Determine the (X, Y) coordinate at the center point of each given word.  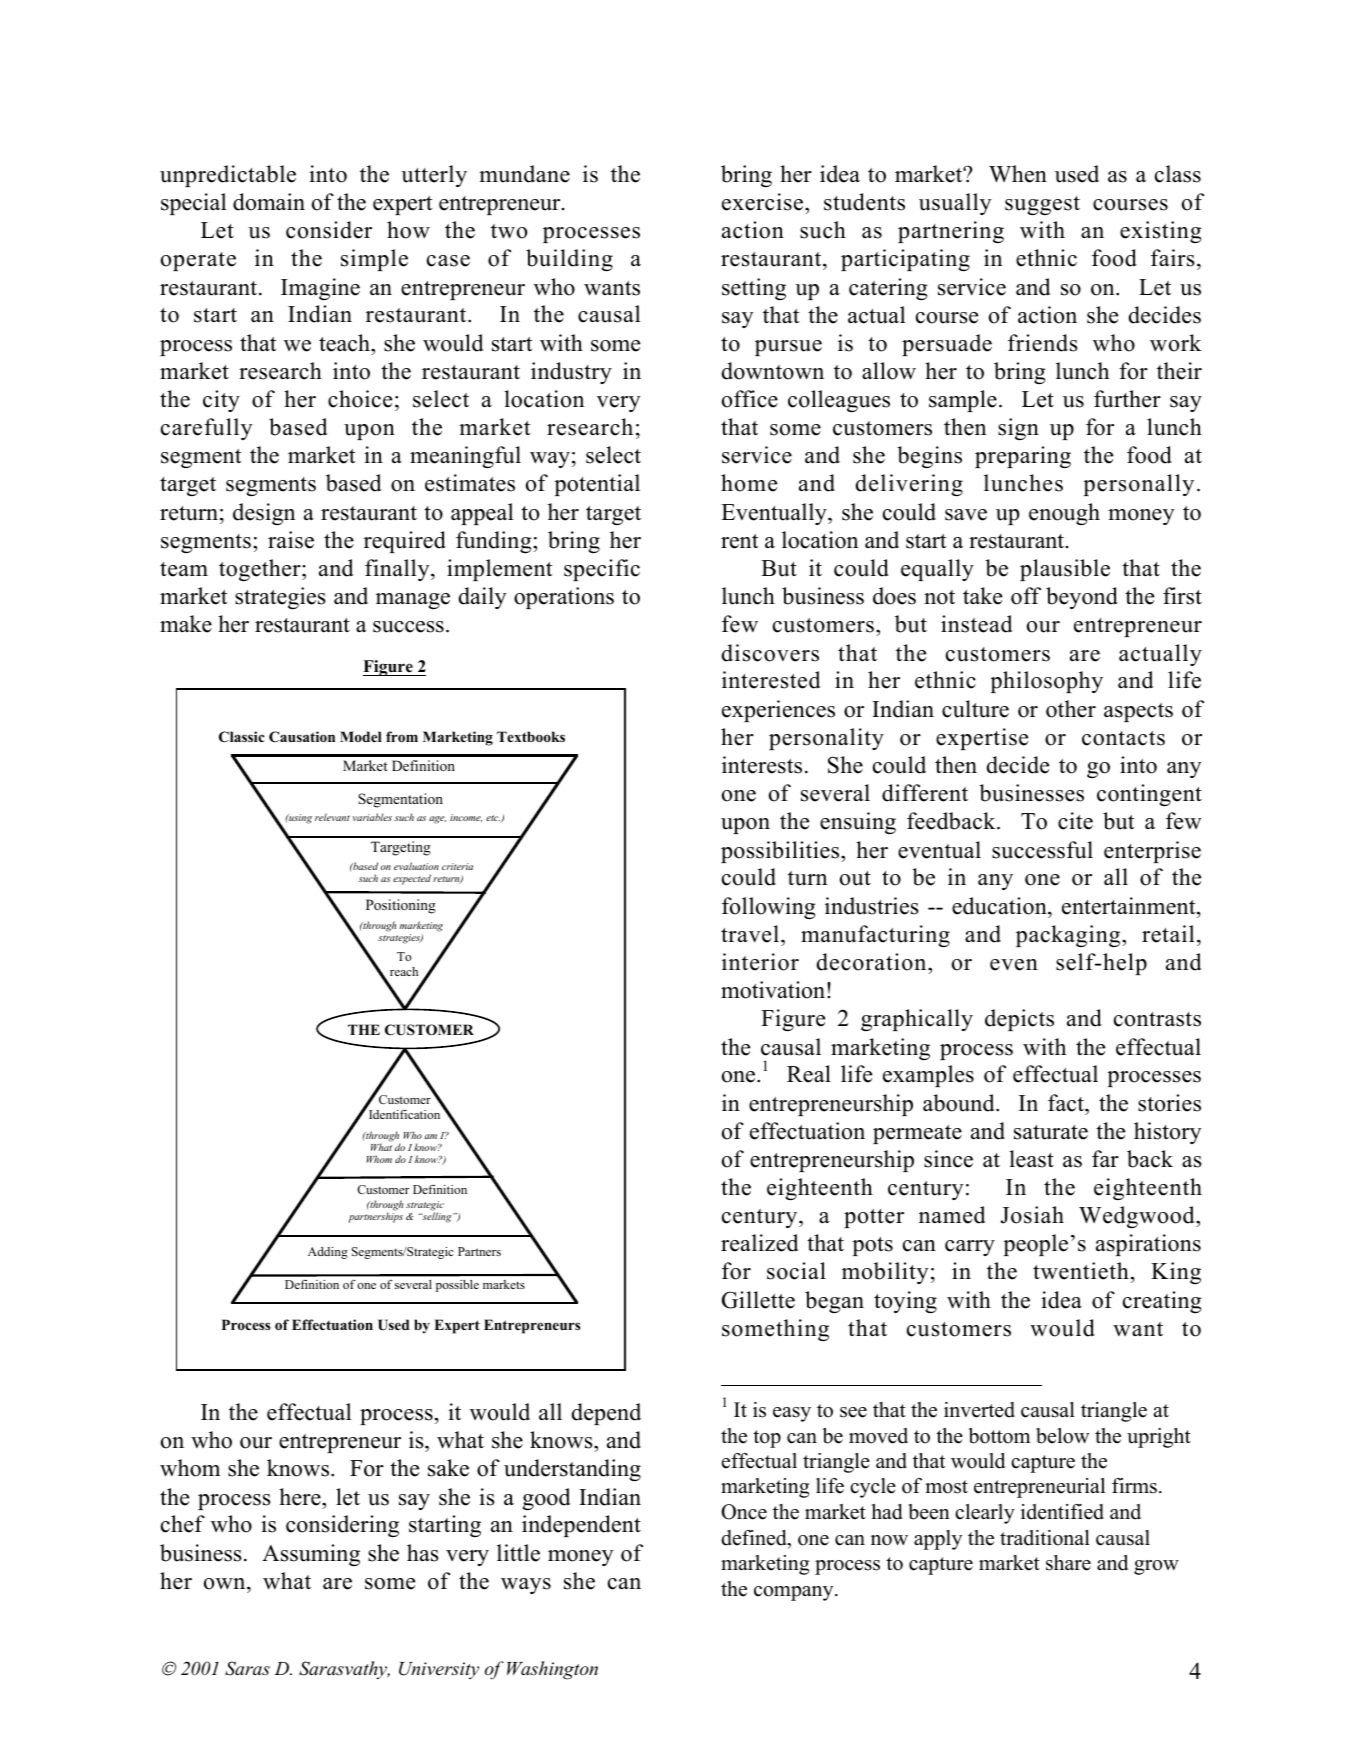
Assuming (311, 1555)
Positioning (401, 906)
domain (269, 202)
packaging (1069, 936)
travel (750, 934)
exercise (764, 202)
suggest (1042, 205)
